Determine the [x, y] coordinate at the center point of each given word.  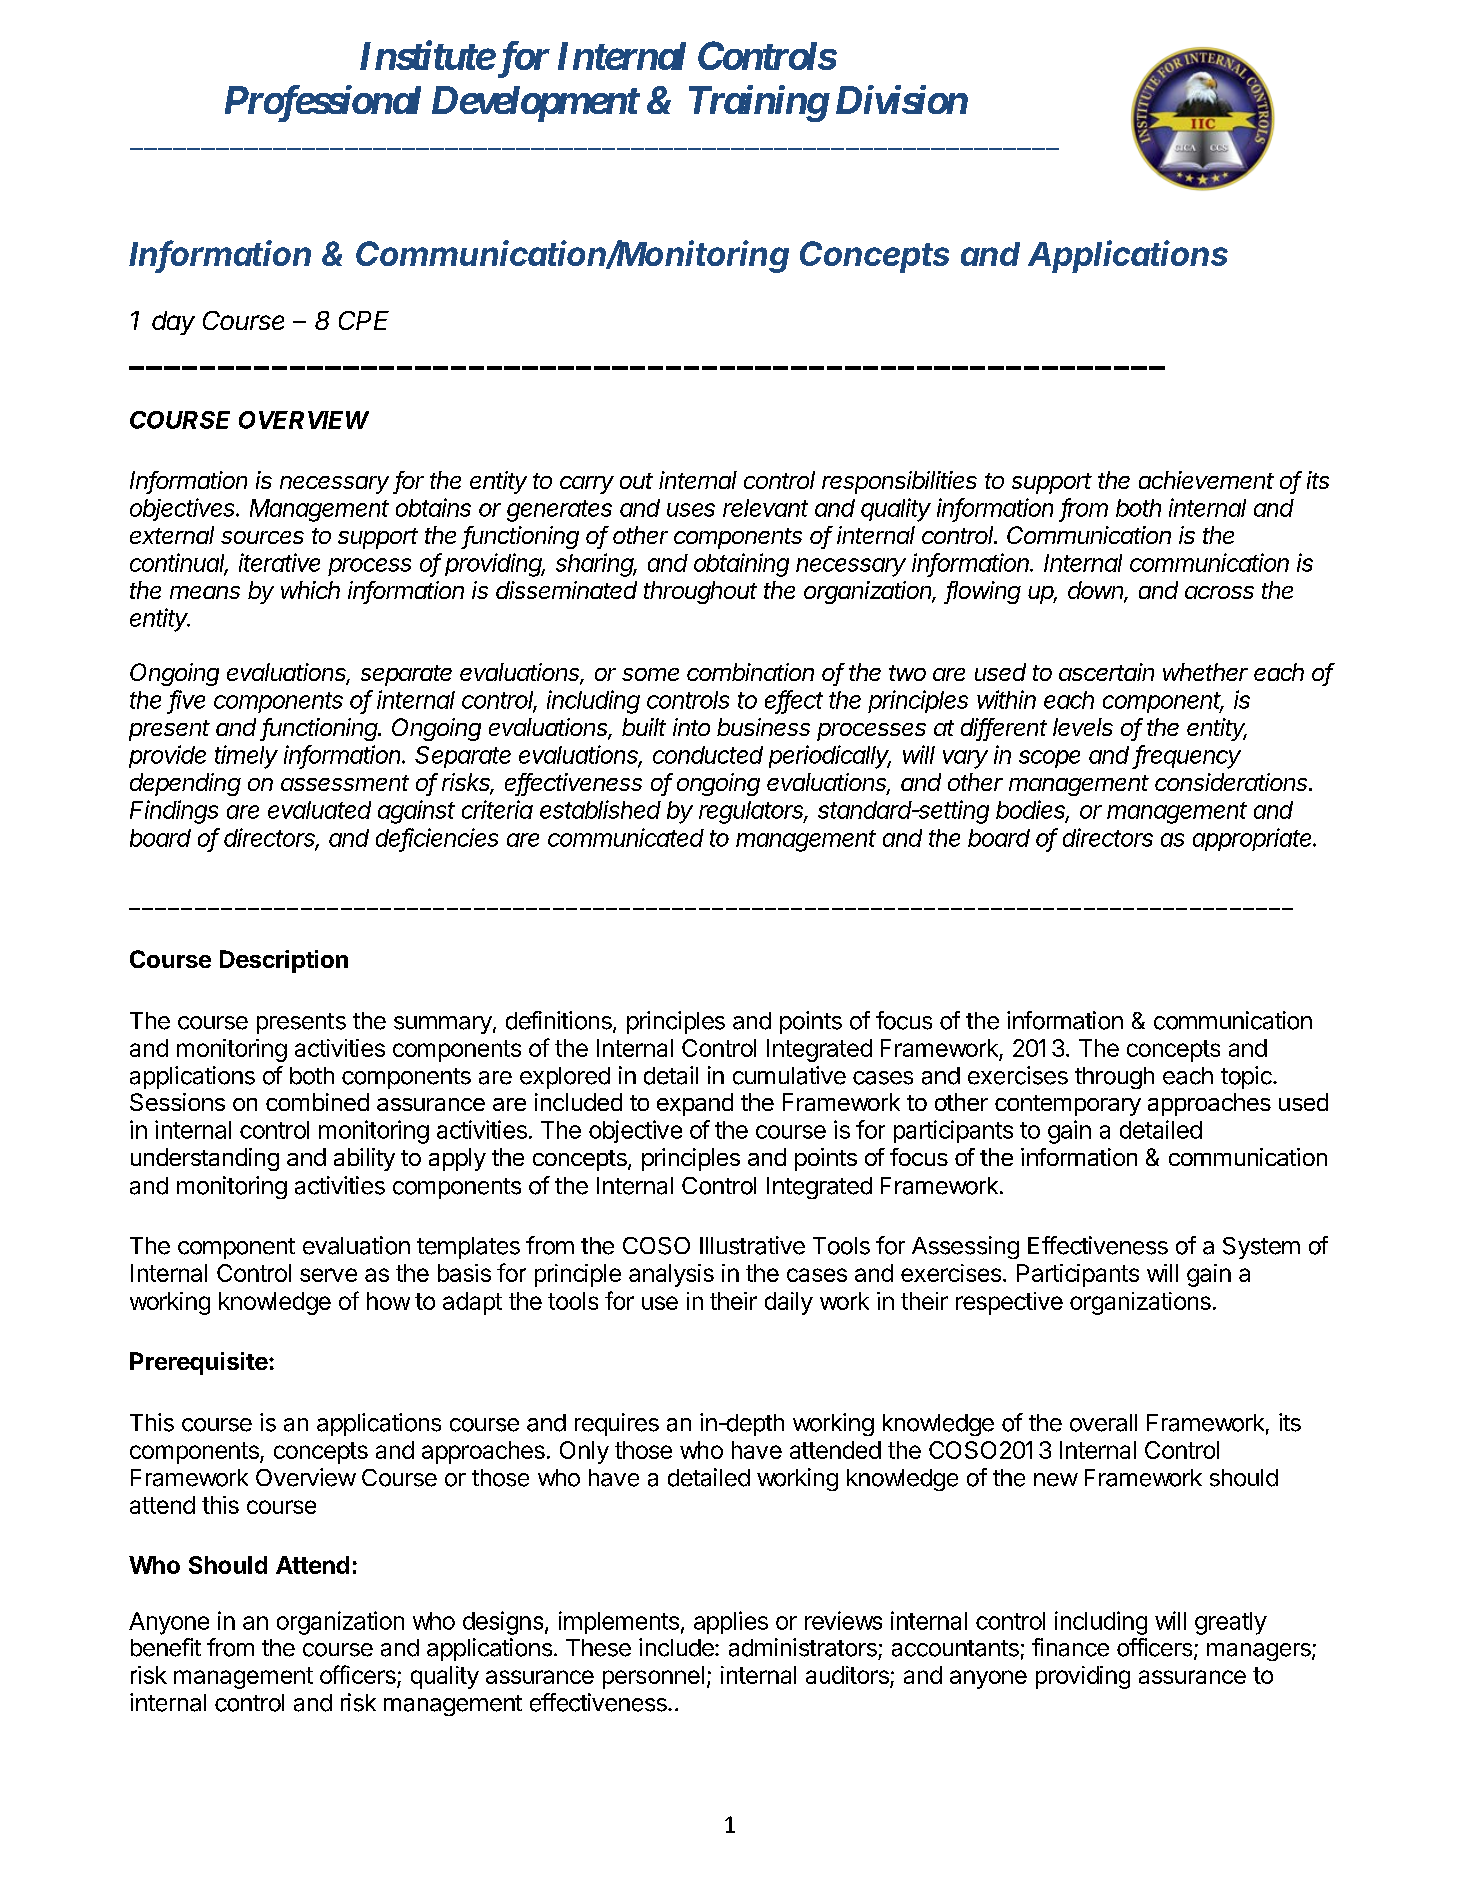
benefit [166, 1647]
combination [750, 672]
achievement [1206, 480]
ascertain [1106, 672]
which [310, 590]
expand [695, 1104]
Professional [323, 103]
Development [535, 104]
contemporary [1068, 1105]
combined [317, 1102]
